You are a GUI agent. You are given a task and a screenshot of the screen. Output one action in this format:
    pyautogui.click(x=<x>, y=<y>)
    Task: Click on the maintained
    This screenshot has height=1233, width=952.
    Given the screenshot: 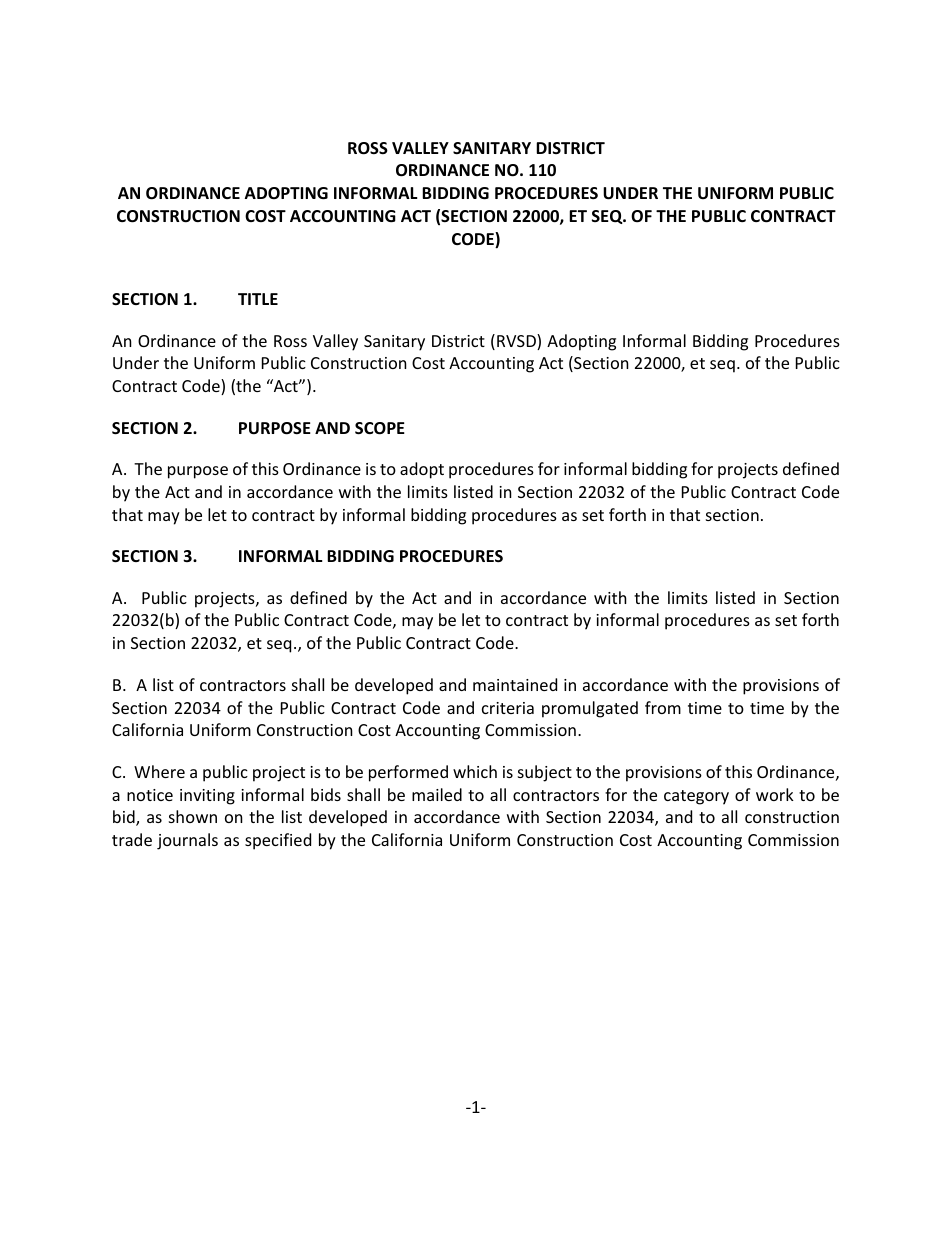 What is the action you would take?
    pyautogui.click(x=515, y=684)
